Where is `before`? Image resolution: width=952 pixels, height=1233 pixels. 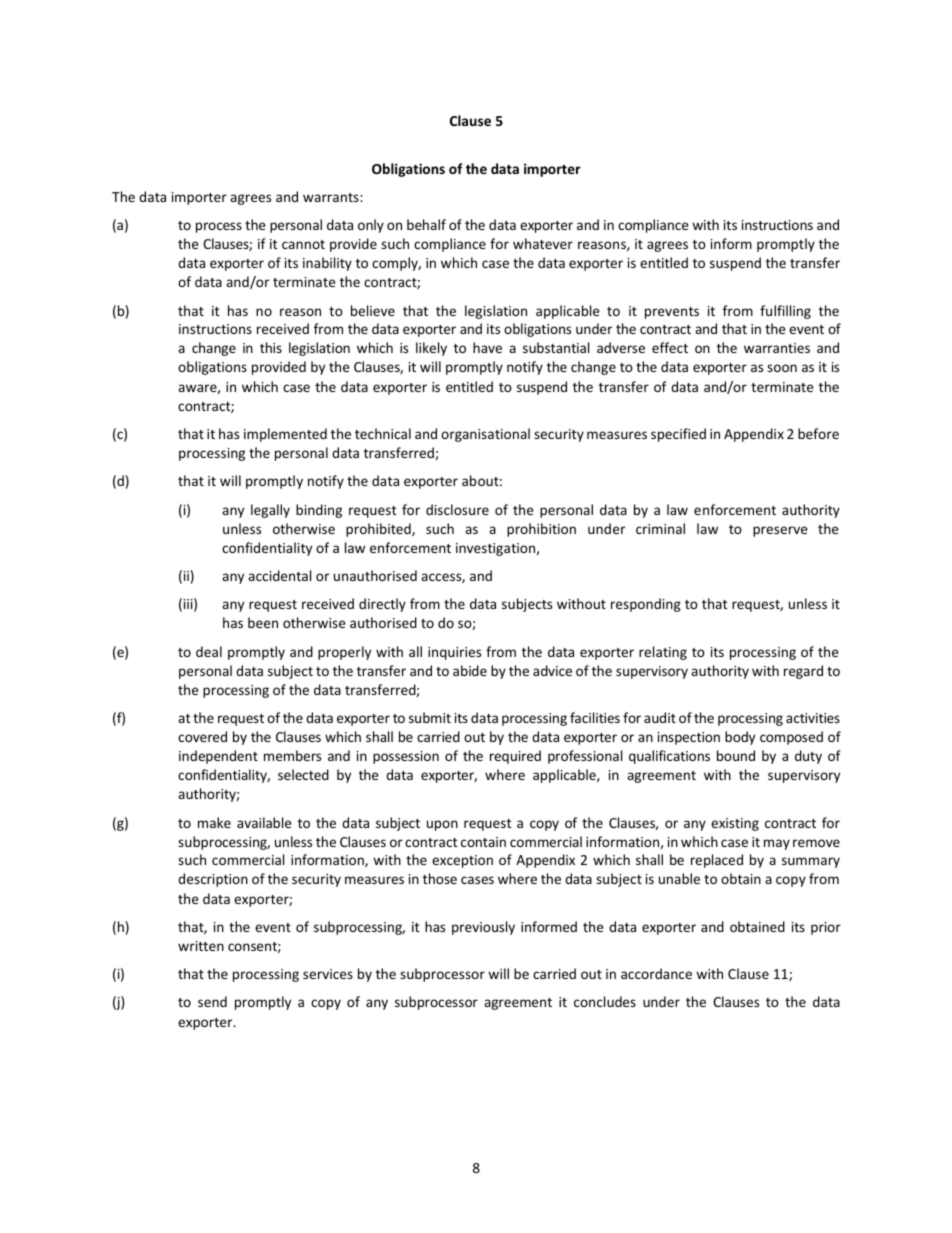 before is located at coordinates (818, 433).
